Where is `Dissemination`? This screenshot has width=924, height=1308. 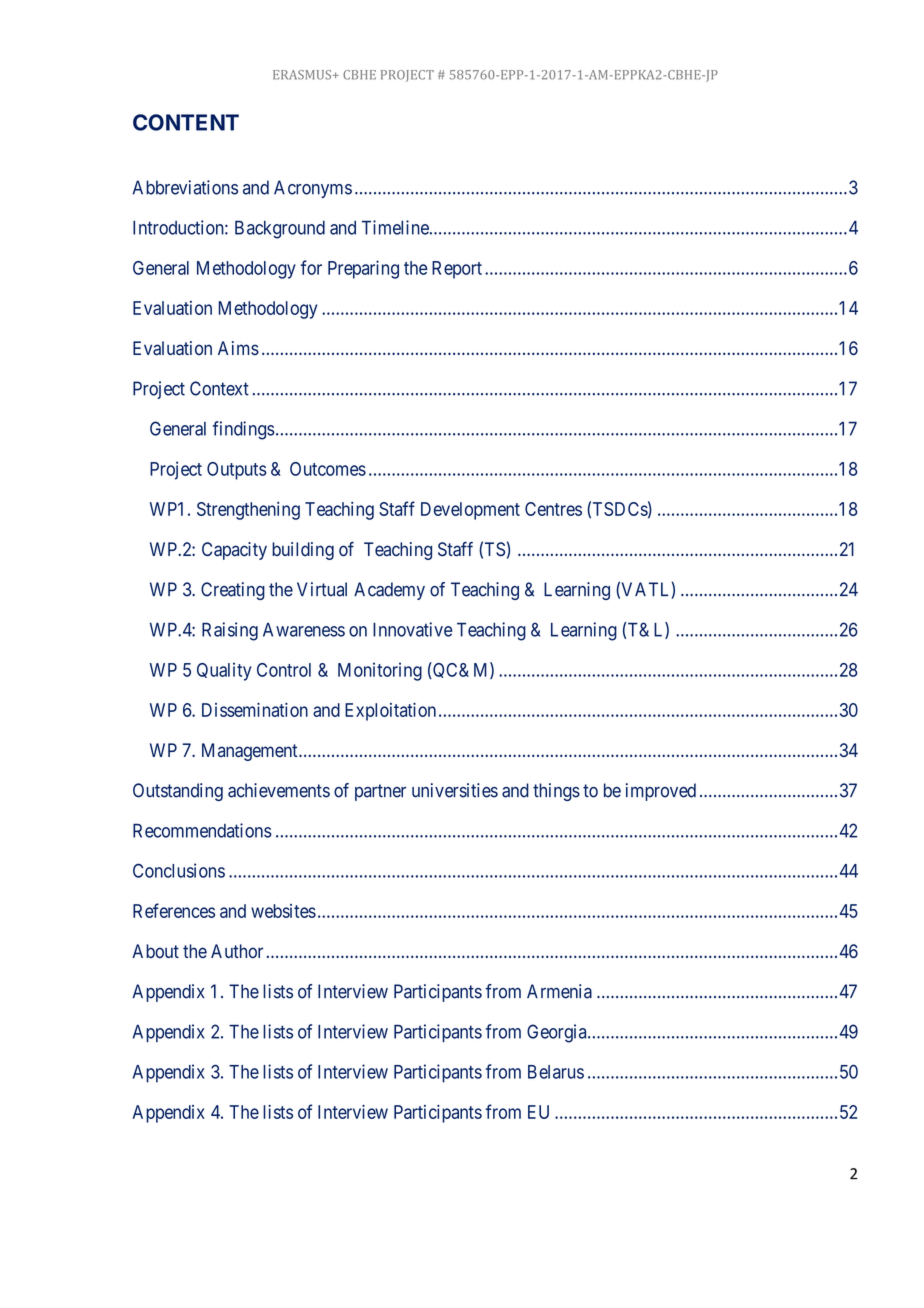 Dissemination is located at coordinates (255, 710).
